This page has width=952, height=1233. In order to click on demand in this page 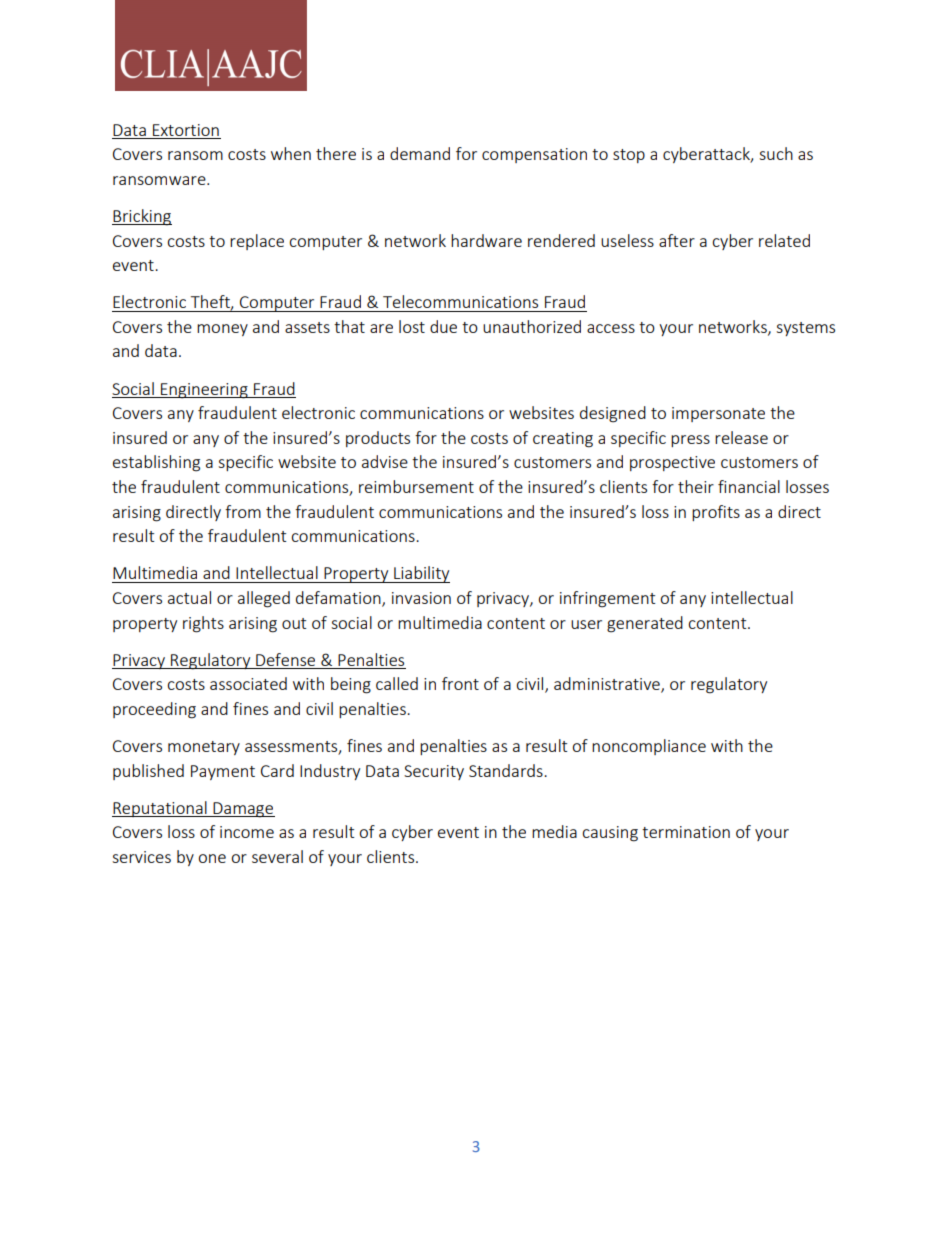, I will do `click(420, 153)`.
